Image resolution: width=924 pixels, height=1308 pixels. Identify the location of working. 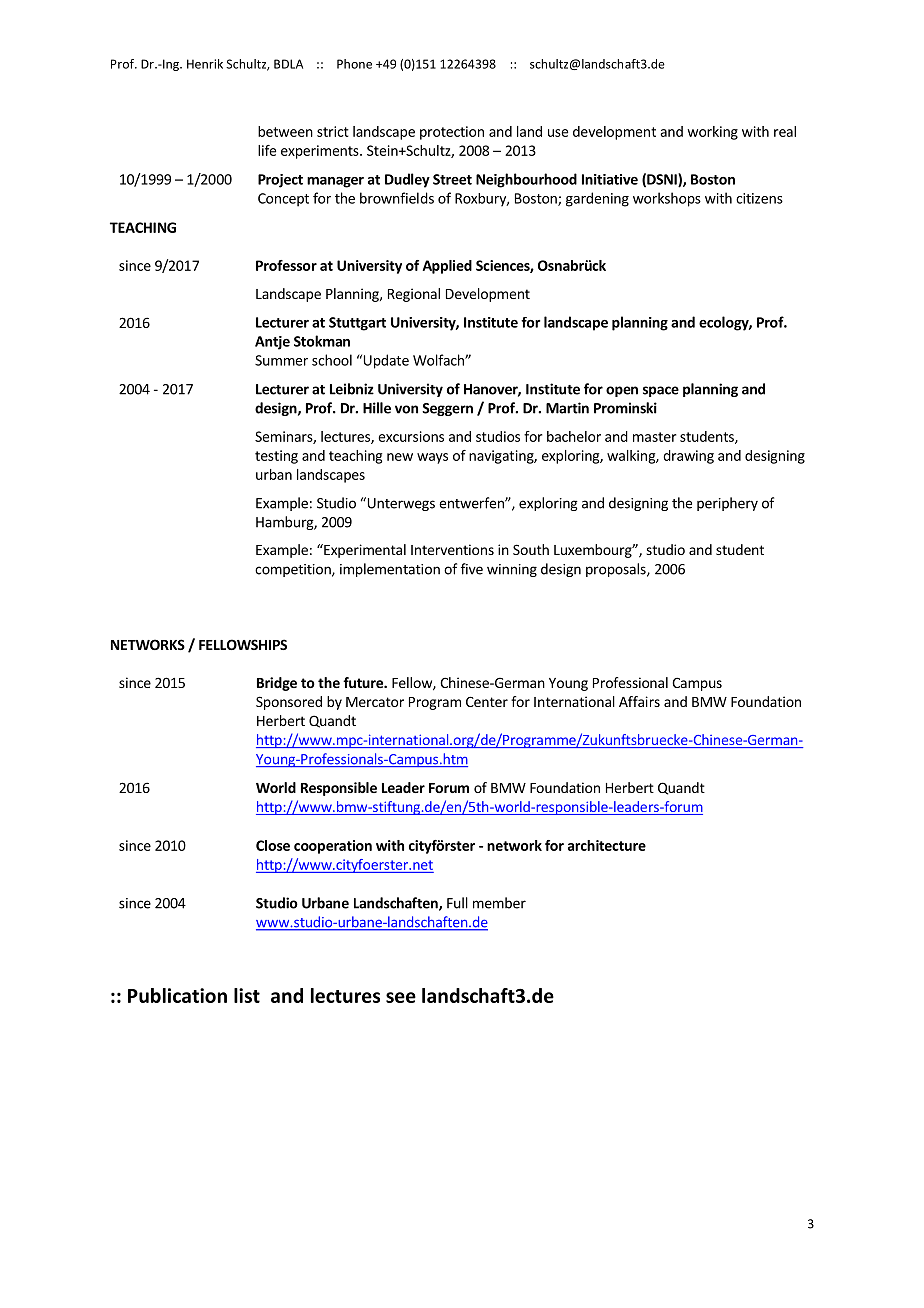
(712, 133).
